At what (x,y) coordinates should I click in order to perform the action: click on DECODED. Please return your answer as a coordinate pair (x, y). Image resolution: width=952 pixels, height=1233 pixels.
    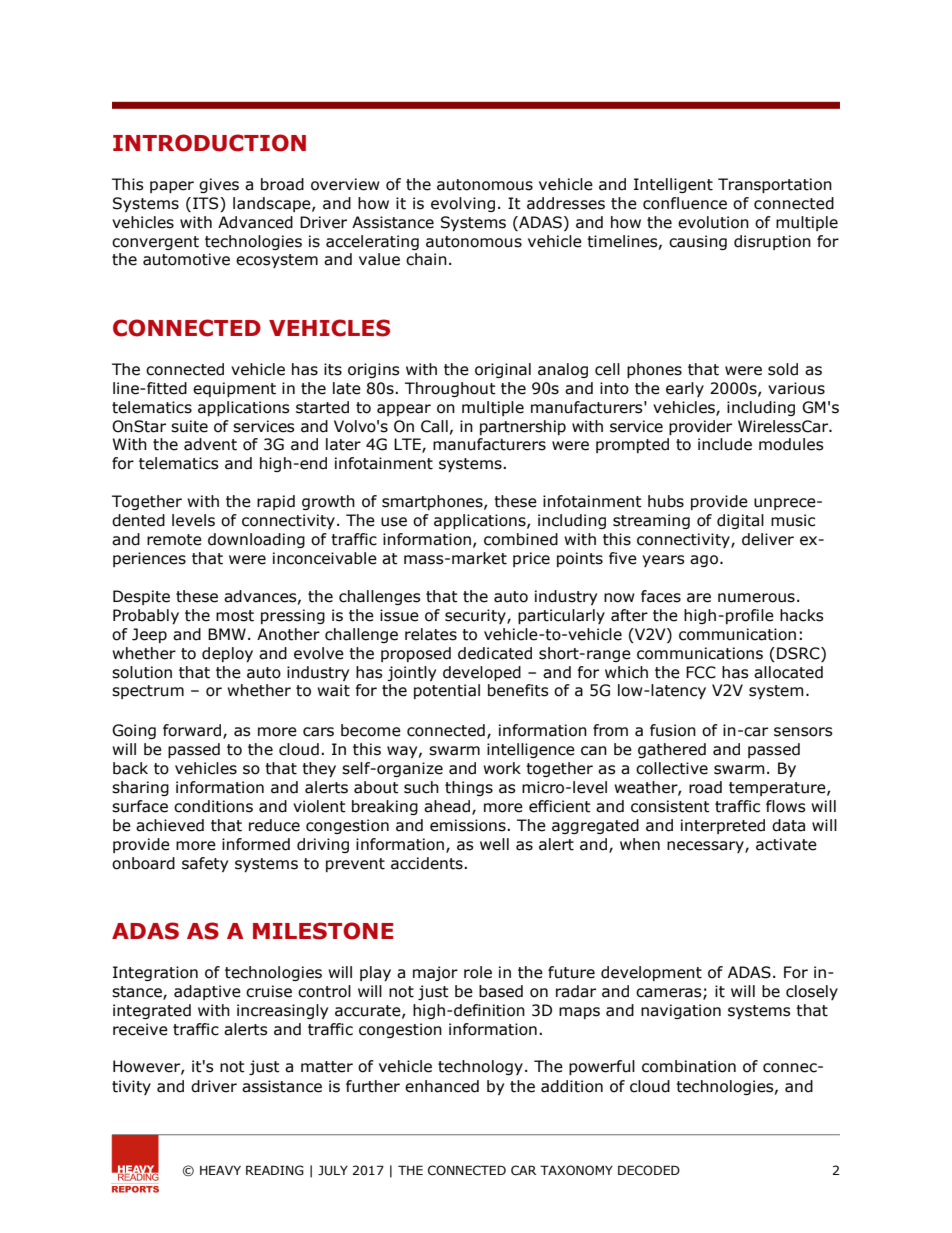
    Looking at the image, I should click on (649, 1170).
